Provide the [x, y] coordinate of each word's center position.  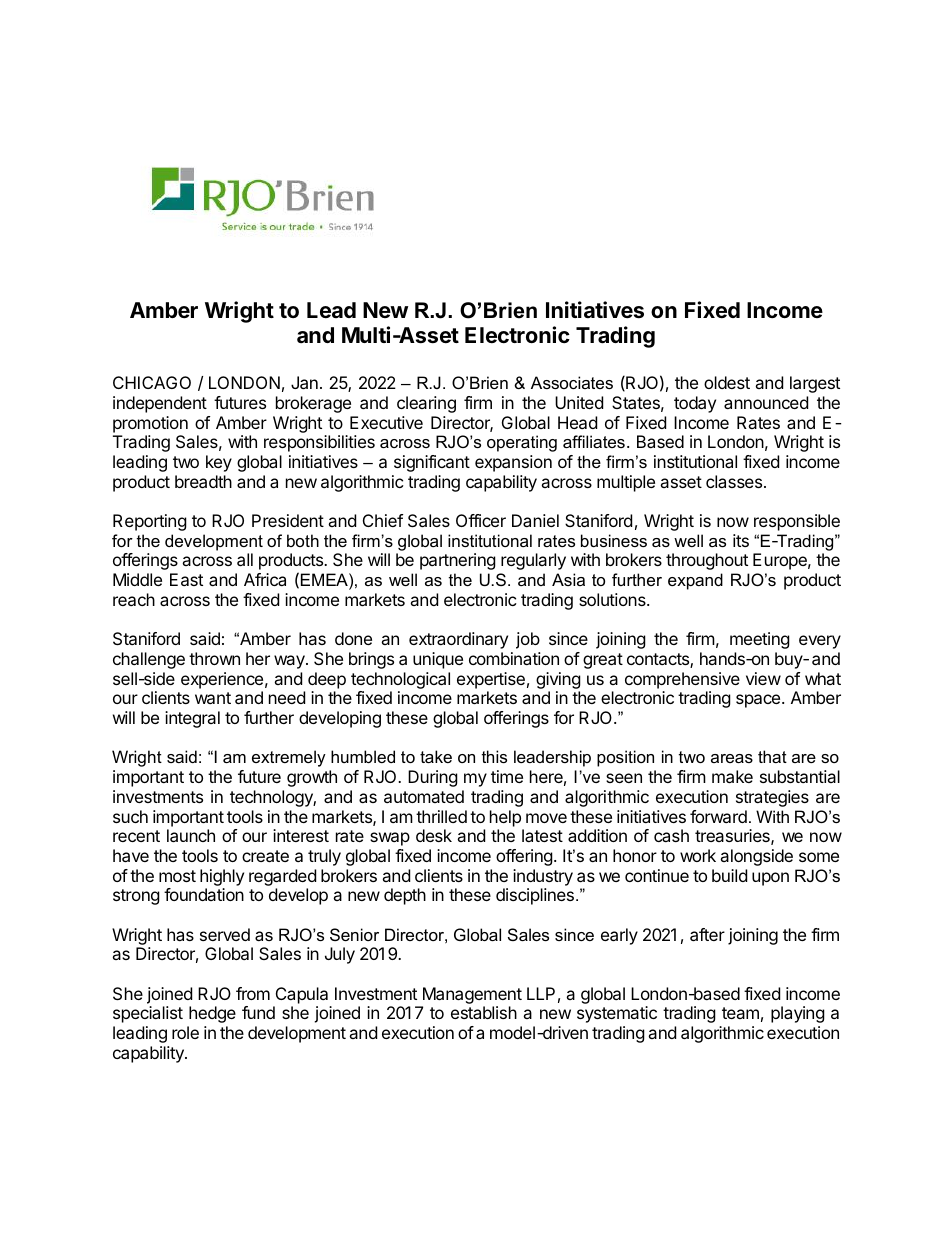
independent [160, 404]
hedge [212, 1014]
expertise [491, 680]
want [213, 698]
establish [484, 1012]
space [759, 701]
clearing [426, 404]
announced [766, 402]
